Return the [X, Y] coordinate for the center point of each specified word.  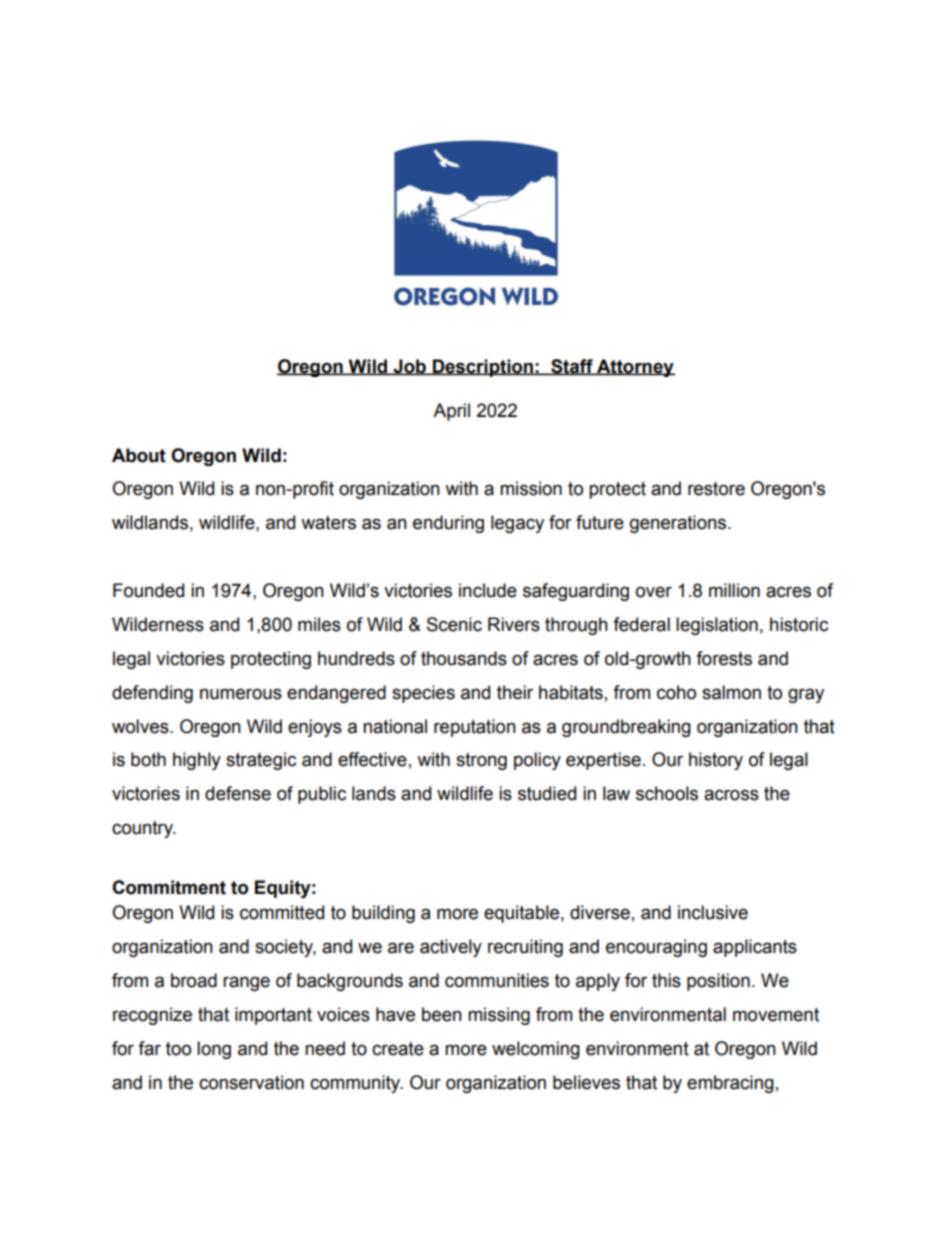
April [451, 412]
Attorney [635, 368]
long [214, 1050]
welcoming [536, 1050]
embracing [730, 1084]
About [139, 455]
